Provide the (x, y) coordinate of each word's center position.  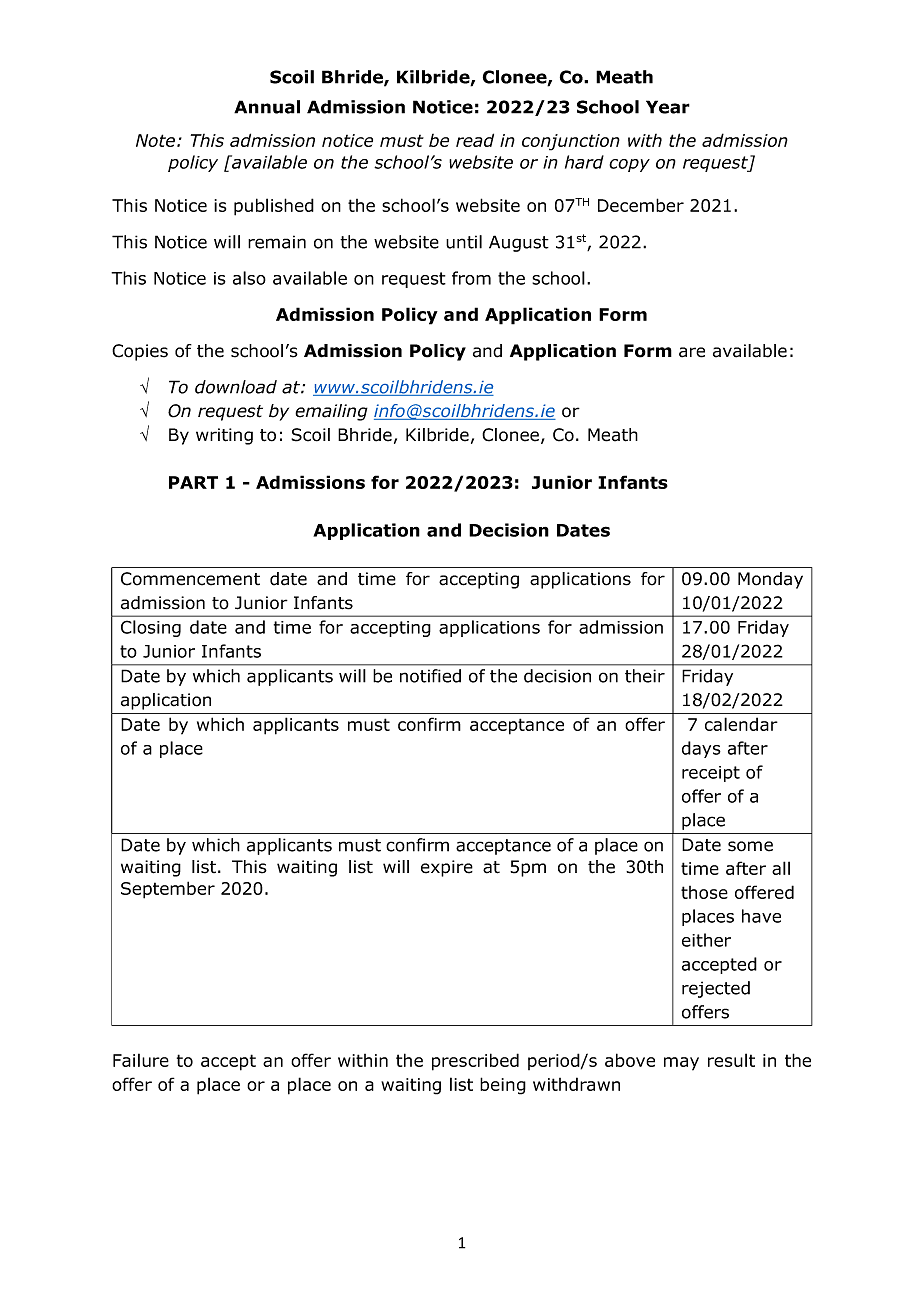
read (475, 140)
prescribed (475, 1062)
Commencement (190, 579)
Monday (770, 580)
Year (668, 107)
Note (157, 140)
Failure (141, 1060)
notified (430, 676)
